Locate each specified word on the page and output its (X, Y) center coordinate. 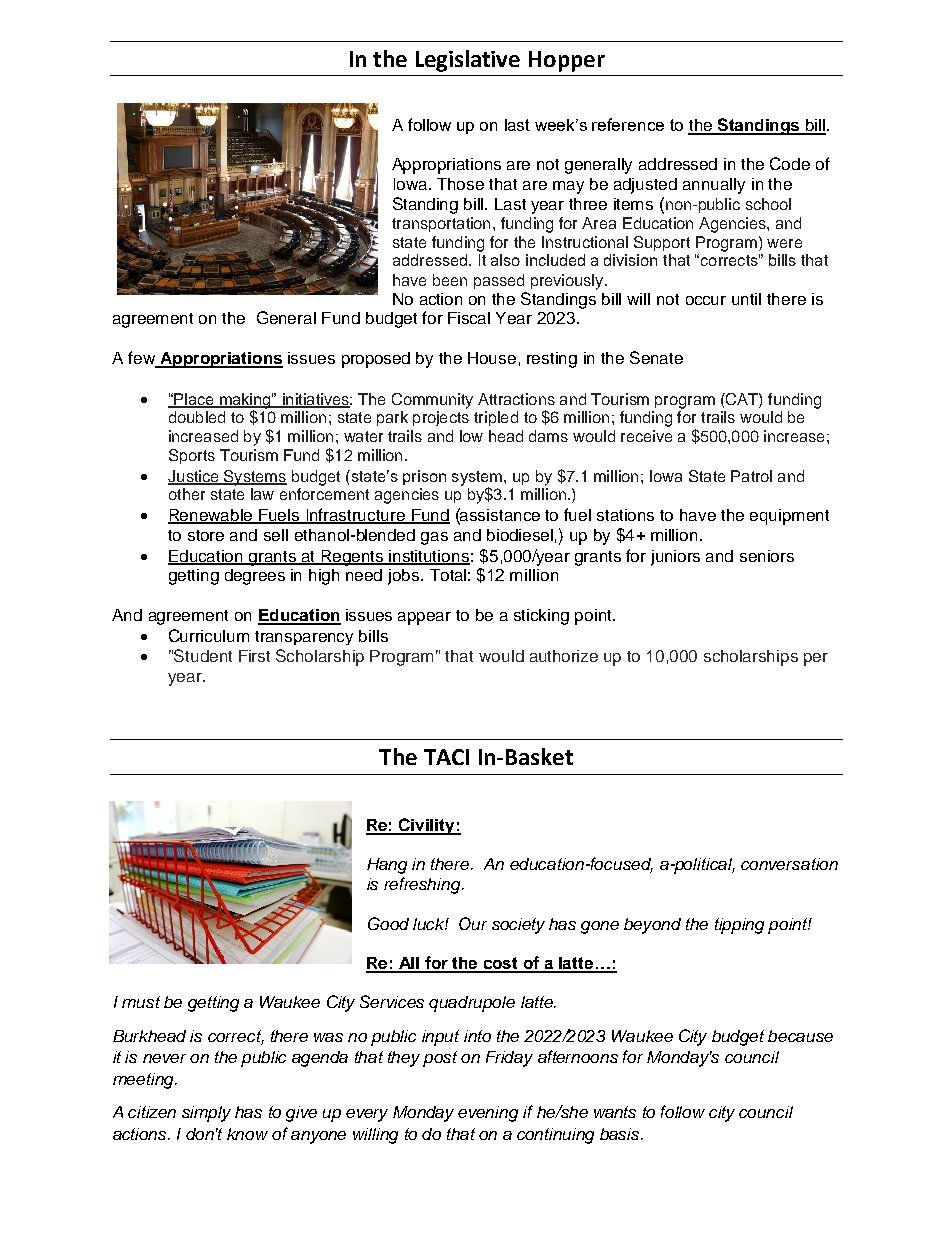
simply (206, 1114)
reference (628, 124)
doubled (197, 417)
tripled (496, 418)
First (254, 656)
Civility (427, 826)
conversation (789, 864)
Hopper (567, 61)
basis (621, 1134)
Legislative (468, 61)
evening (488, 1114)
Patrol (751, 476)
